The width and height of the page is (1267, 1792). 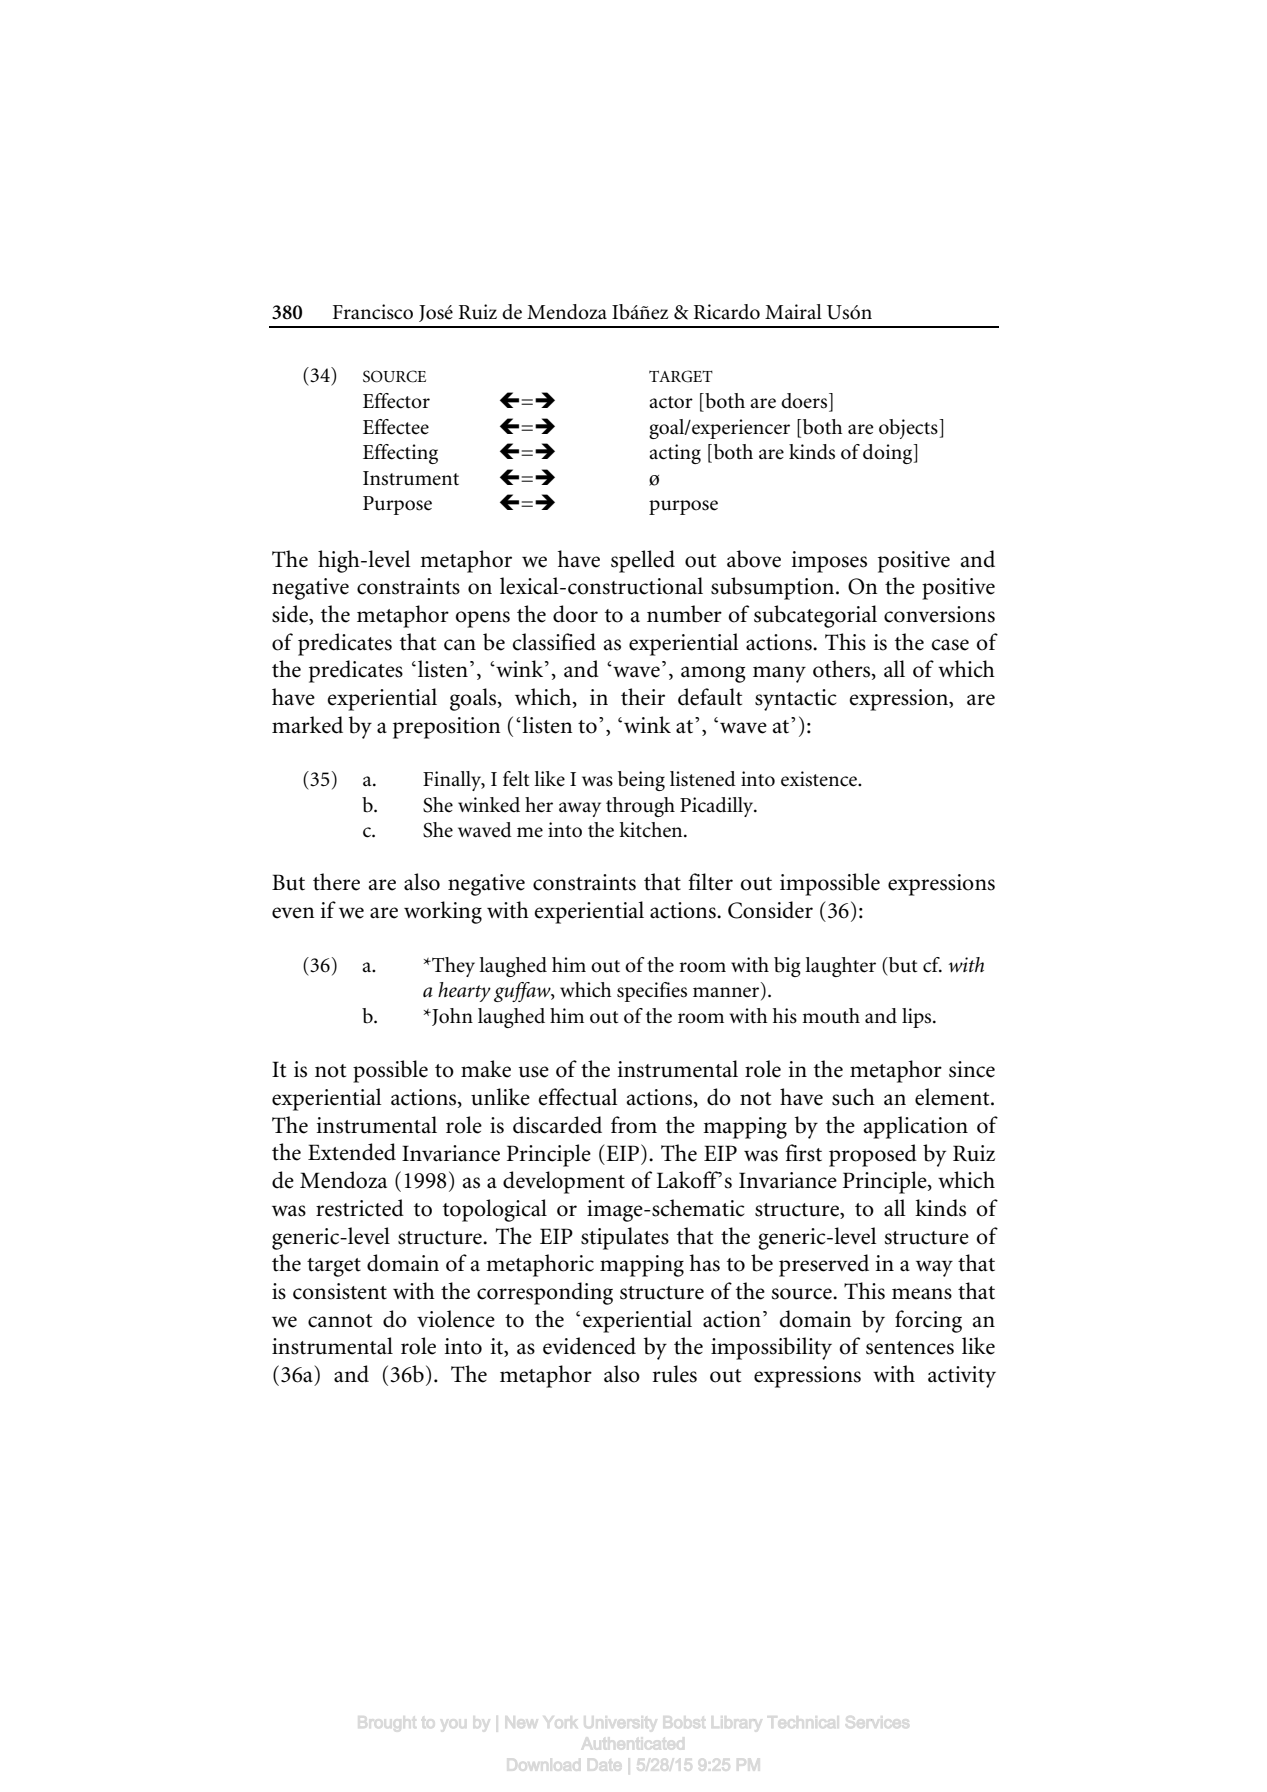 I want to click on Francisco, so click(x=373, y=312).
